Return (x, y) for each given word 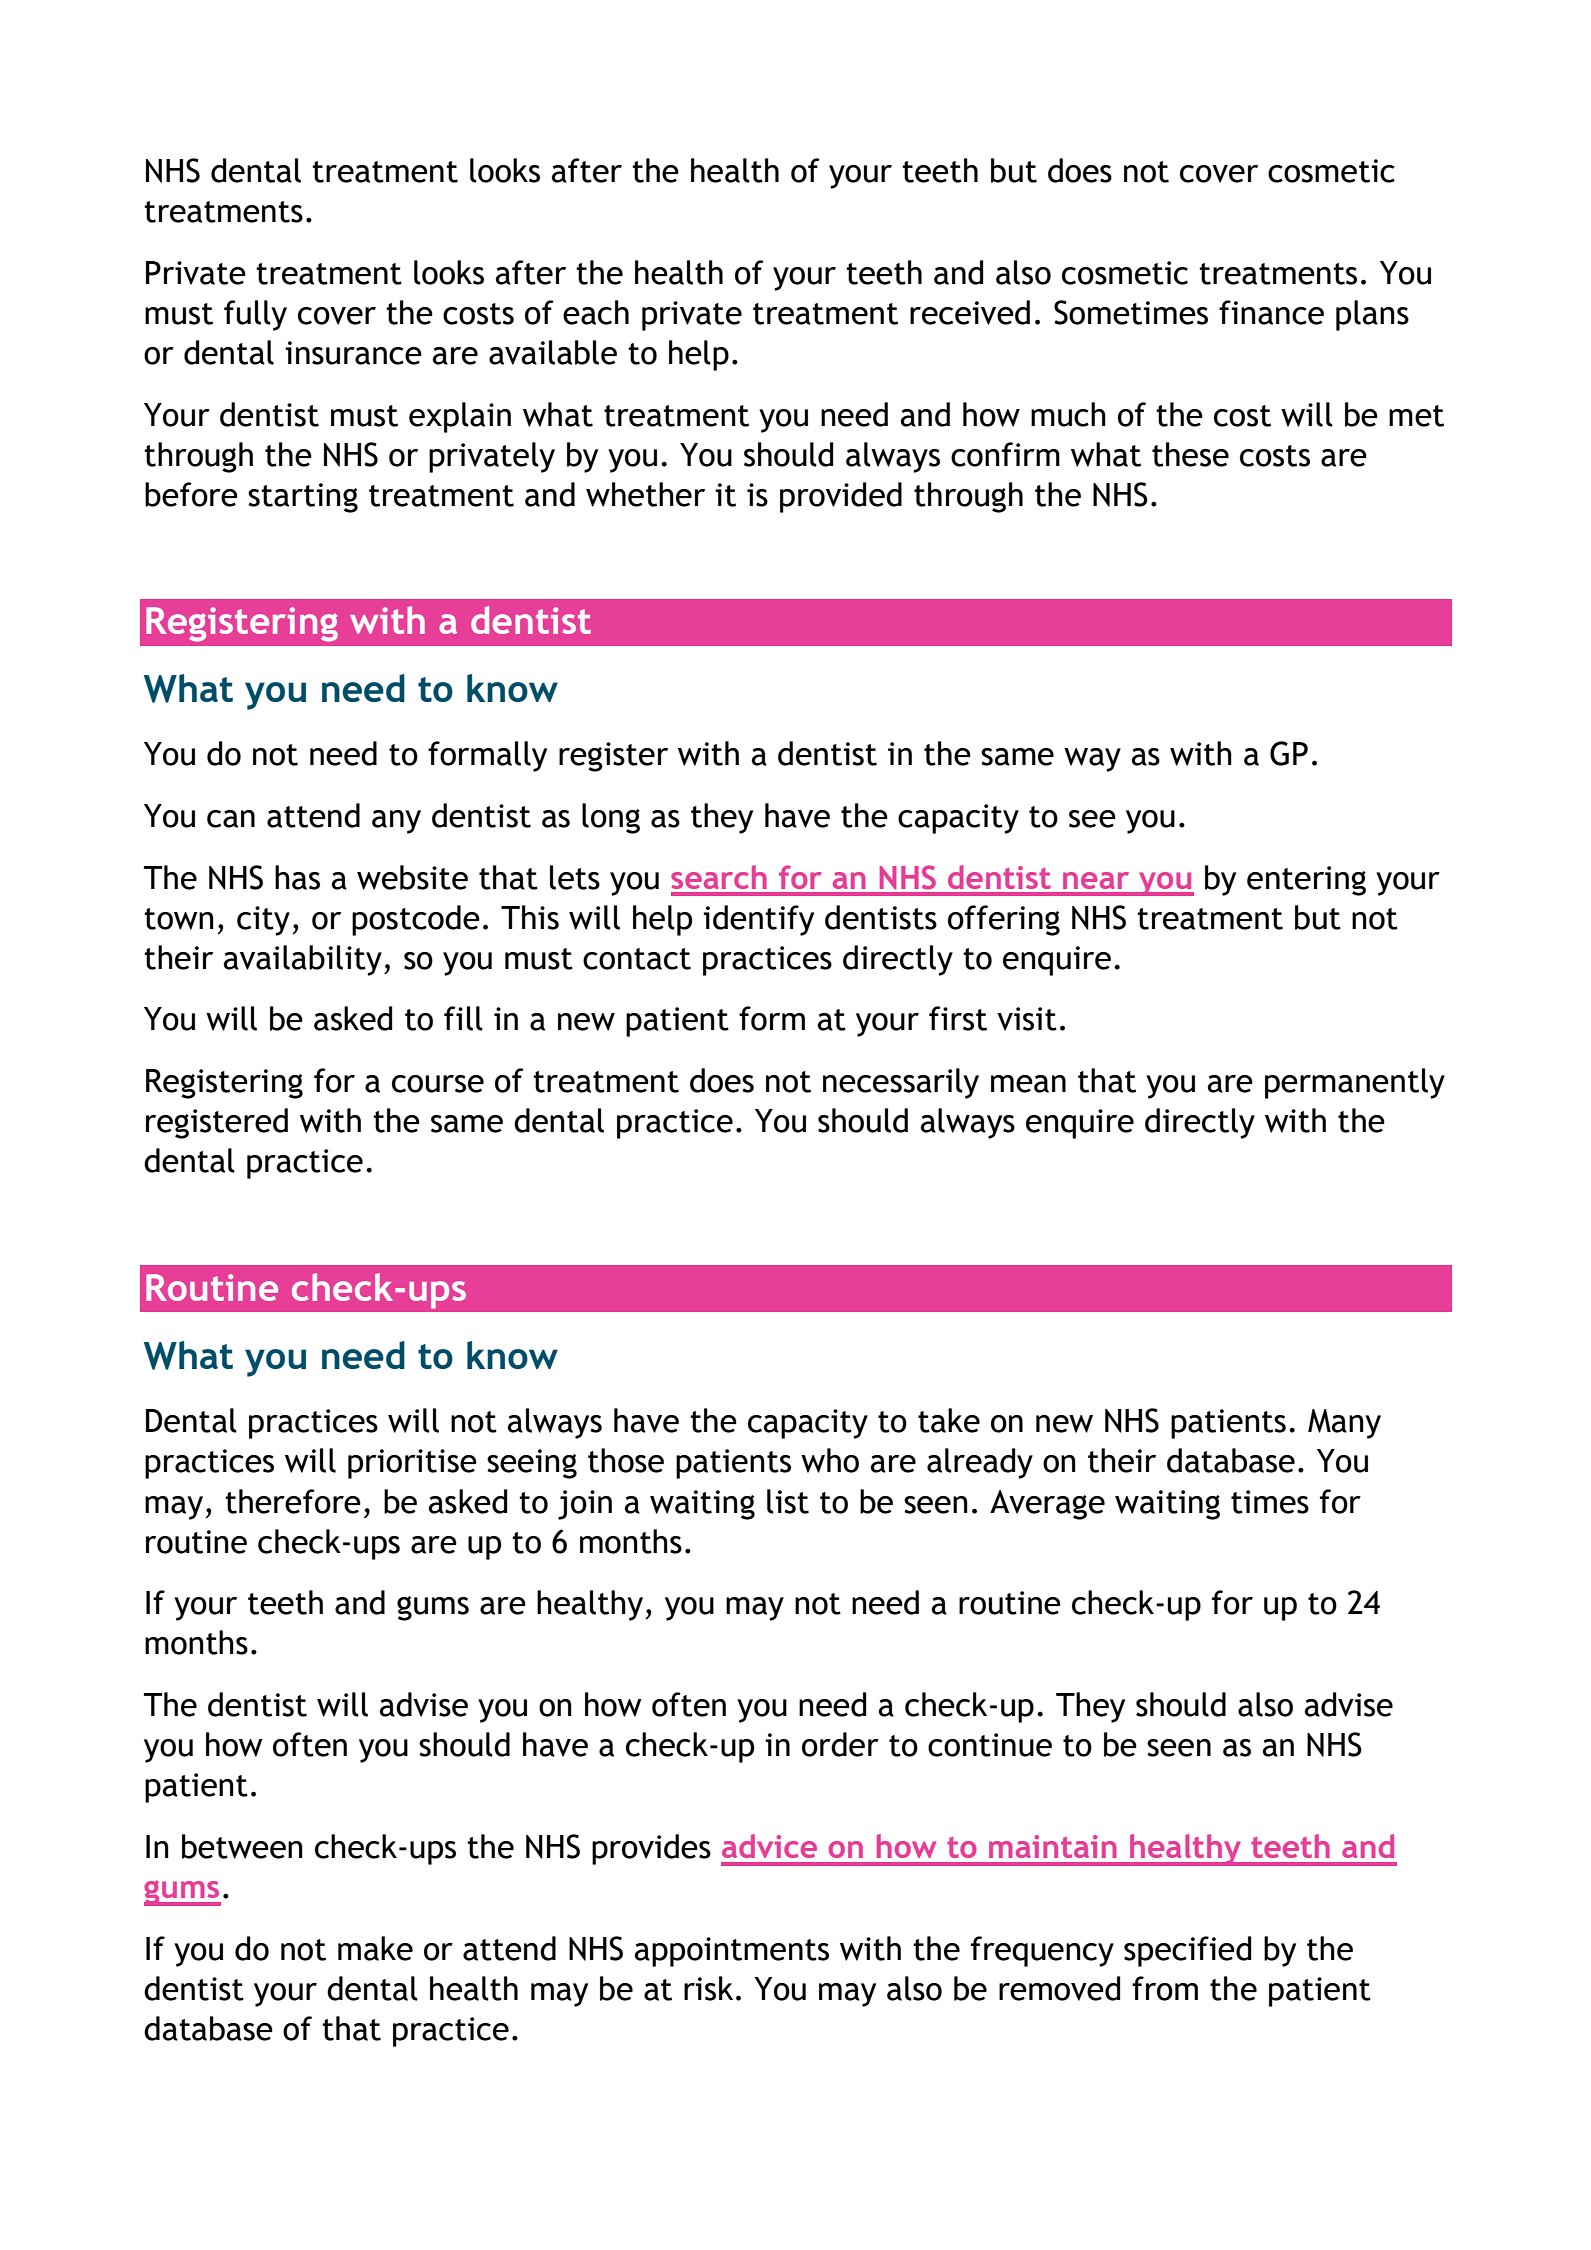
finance (1271, 312)
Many (1344, 1424)
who (830, 1460)
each (596, 312)
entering (1306, 881)
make (375, 1948)
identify (758, 920)
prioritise (412, 1464)
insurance (353, 353)
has (297, 877)
